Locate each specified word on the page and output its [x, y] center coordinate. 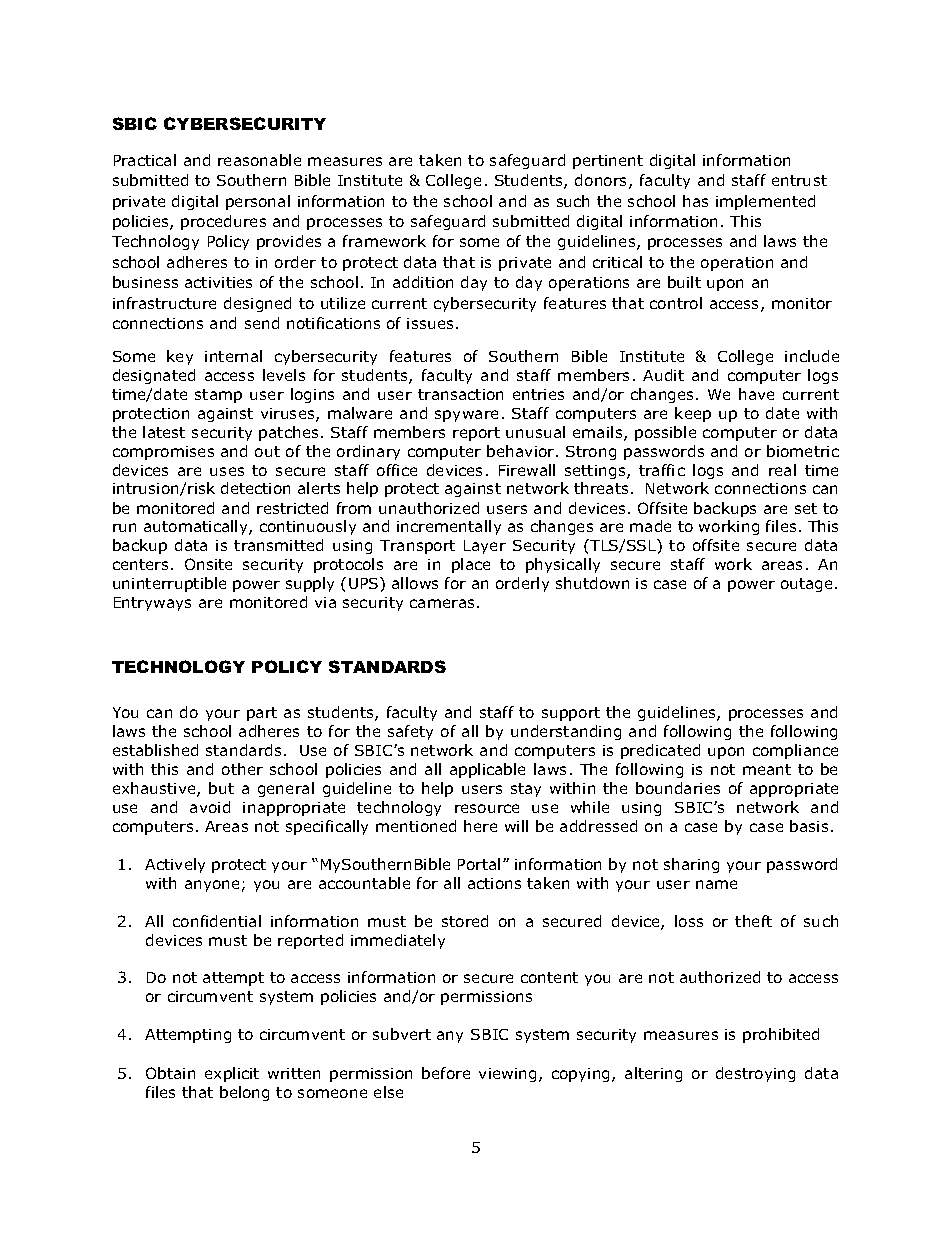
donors [602, 181]
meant [767, 769]
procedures [223, 222]
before [446, 1073]
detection [255, 488]
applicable [487, 770]
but [221, 788]
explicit [232, 1074]
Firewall [527, 470]
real [782, 470]
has [695, 201]
